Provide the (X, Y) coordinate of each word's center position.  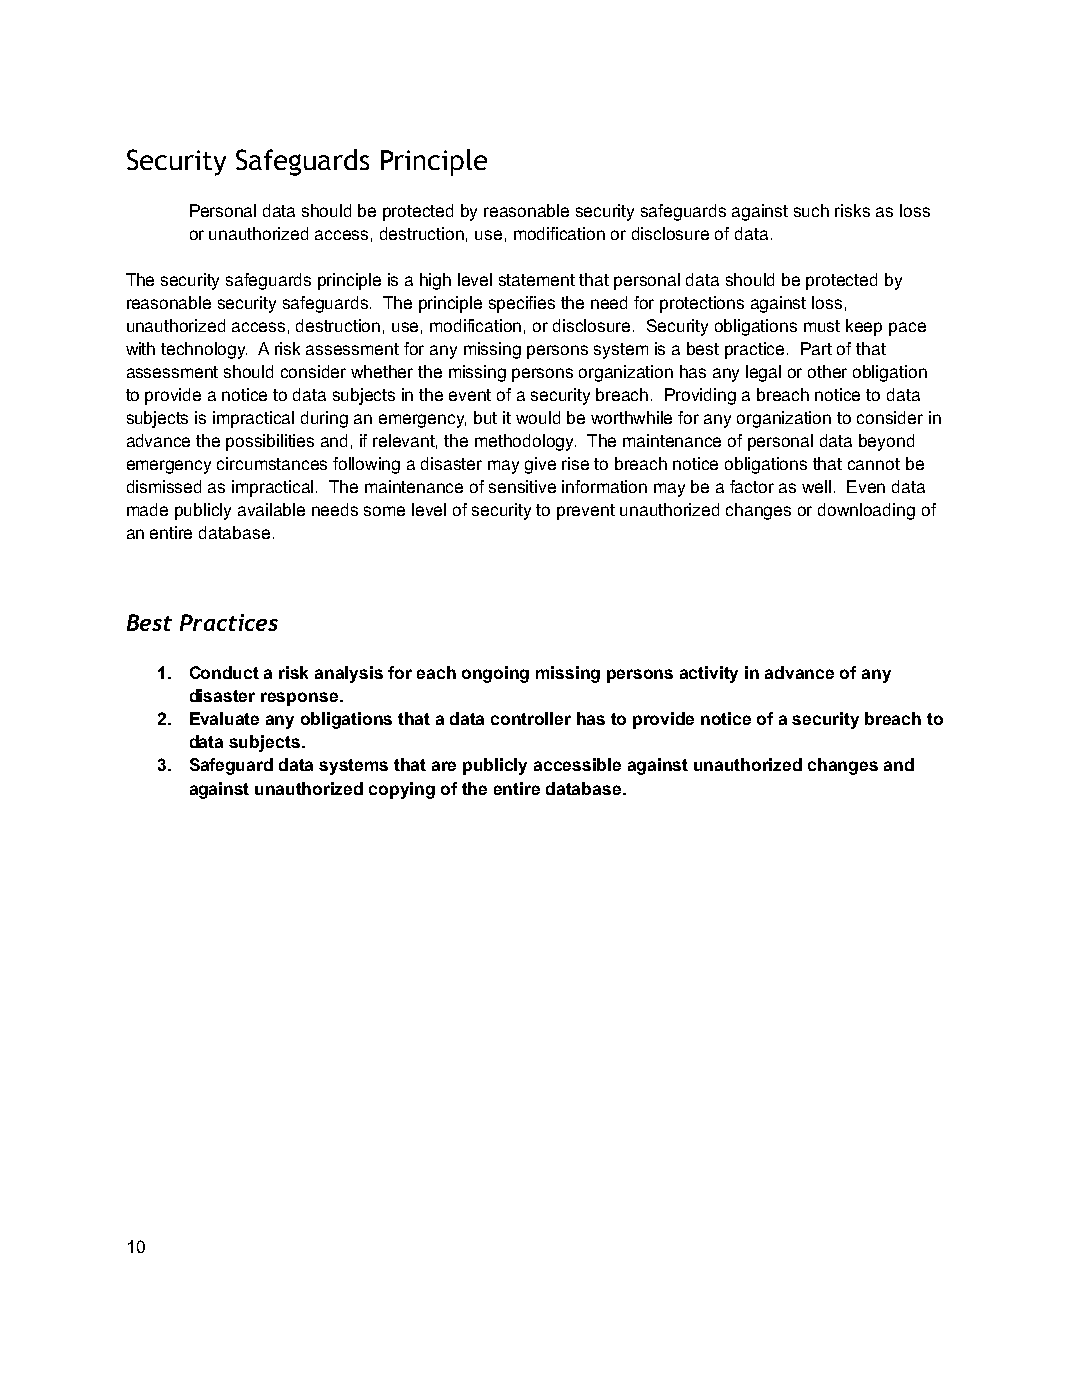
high (435, 281)
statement (537, 280)
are (444, 766)
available (271, 509)
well (816, 486)
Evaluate (224, 718)
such (811, 210)
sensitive (522, 486)
